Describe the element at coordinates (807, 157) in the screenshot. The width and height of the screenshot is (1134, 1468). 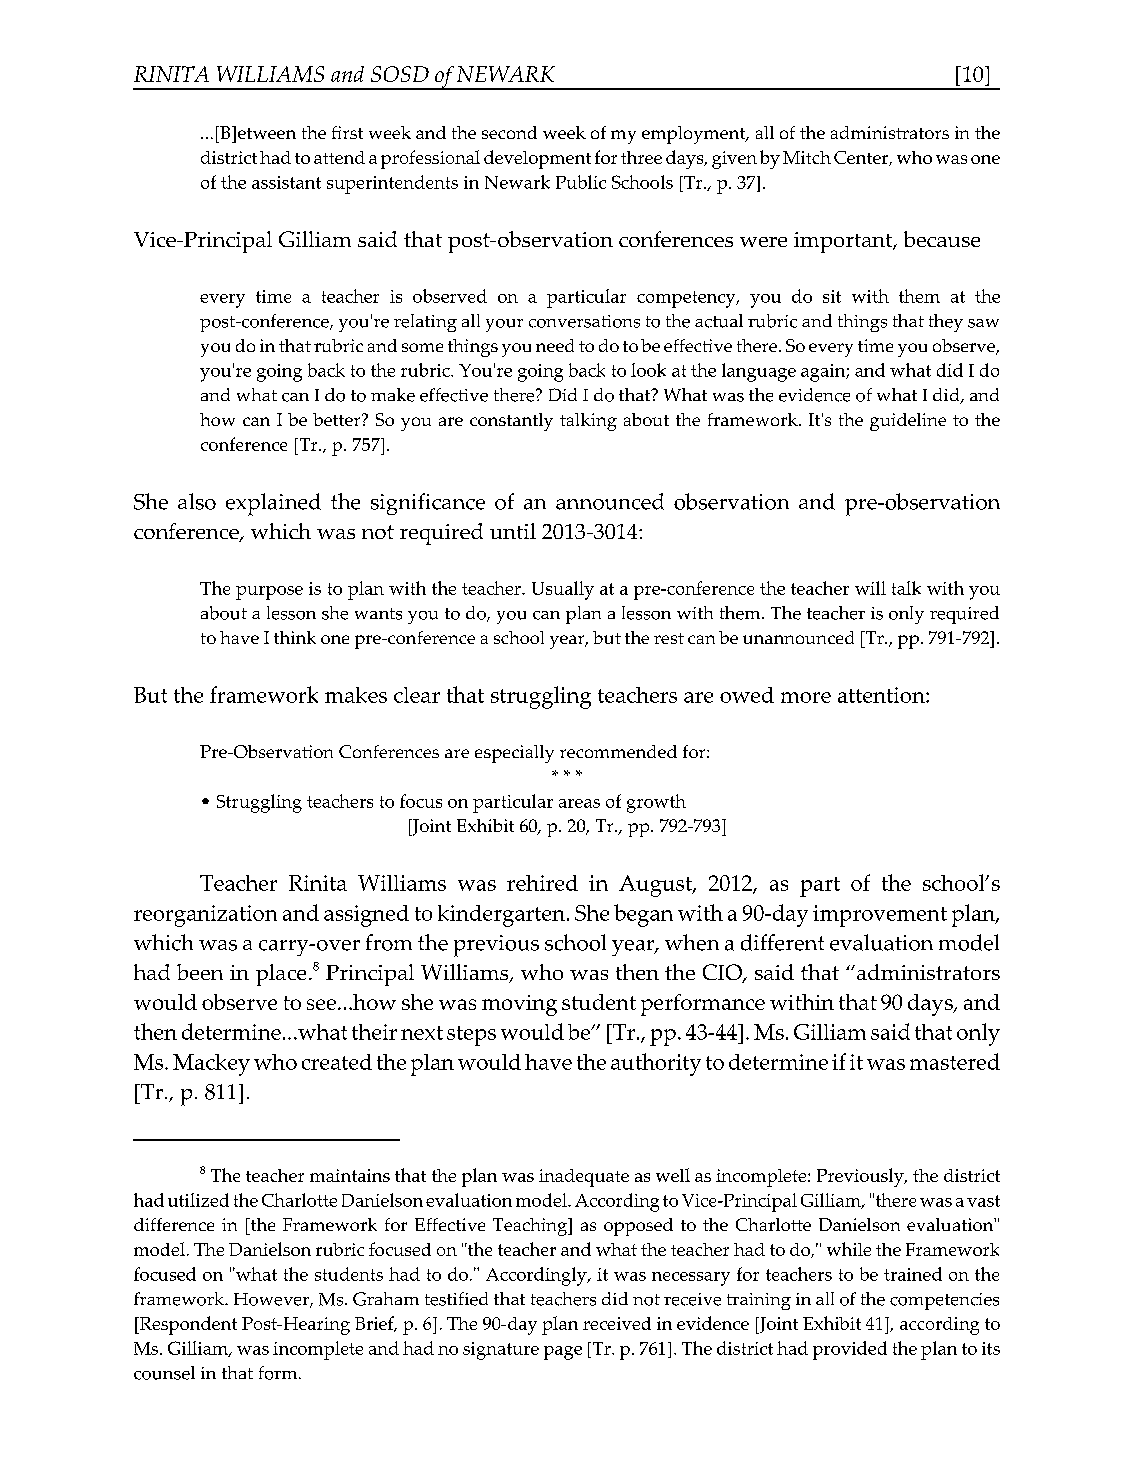
I see `Mitch` at that location.
